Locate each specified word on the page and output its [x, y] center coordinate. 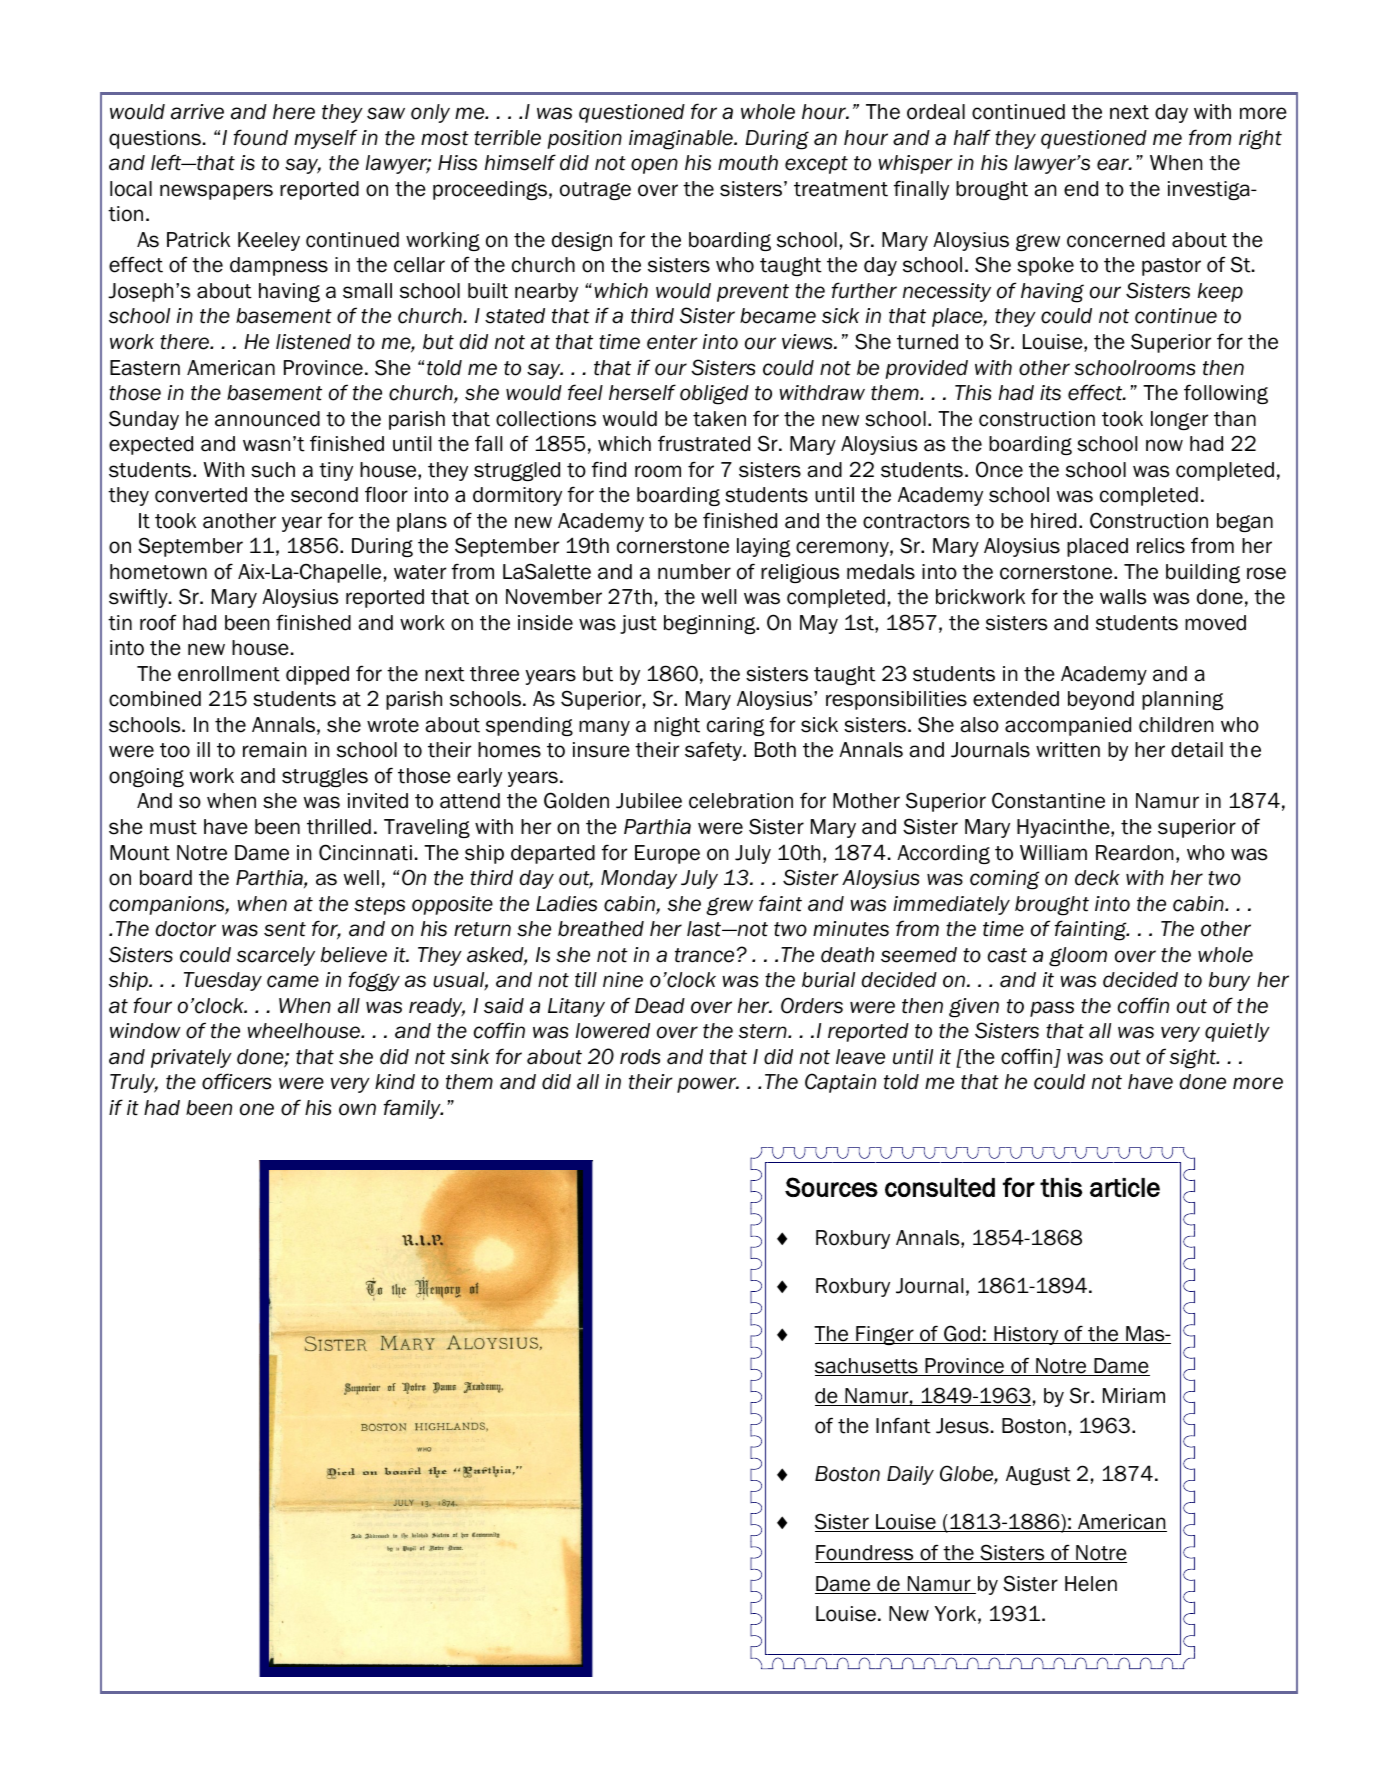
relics [1161, 546]
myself [325, 139]
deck [1097, 878]
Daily [910, 1475]
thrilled [339, 827]
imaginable [682, 140]
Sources [831, 1187]
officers [236, 1081]
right [1260, 140]
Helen [1091, 1584]
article [1125, 1187]
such [273, 470]
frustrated [704, 443]
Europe [667, 854]
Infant [903, 1425]
